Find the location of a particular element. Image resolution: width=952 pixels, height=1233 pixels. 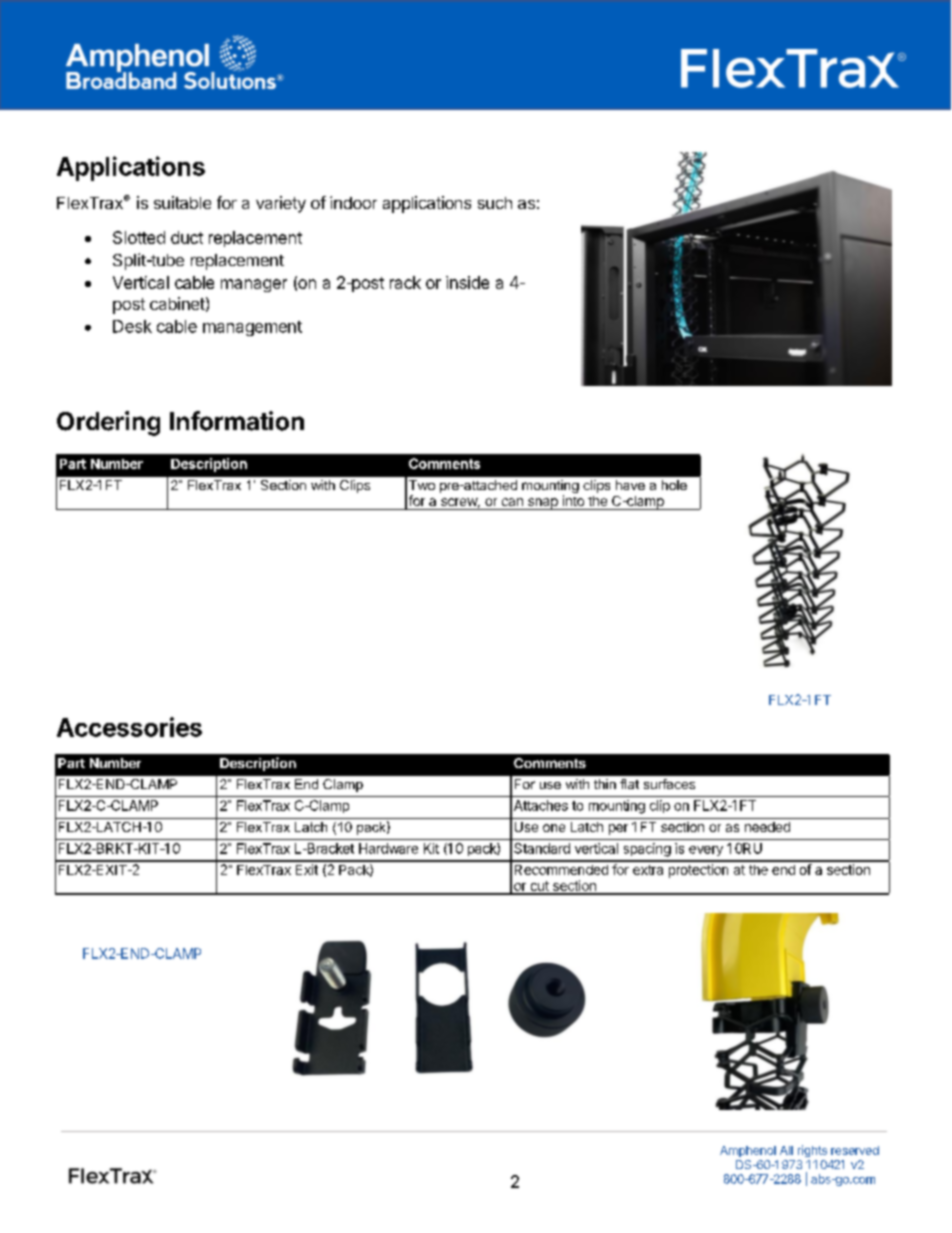

have is located at coordinates (630, 485).
